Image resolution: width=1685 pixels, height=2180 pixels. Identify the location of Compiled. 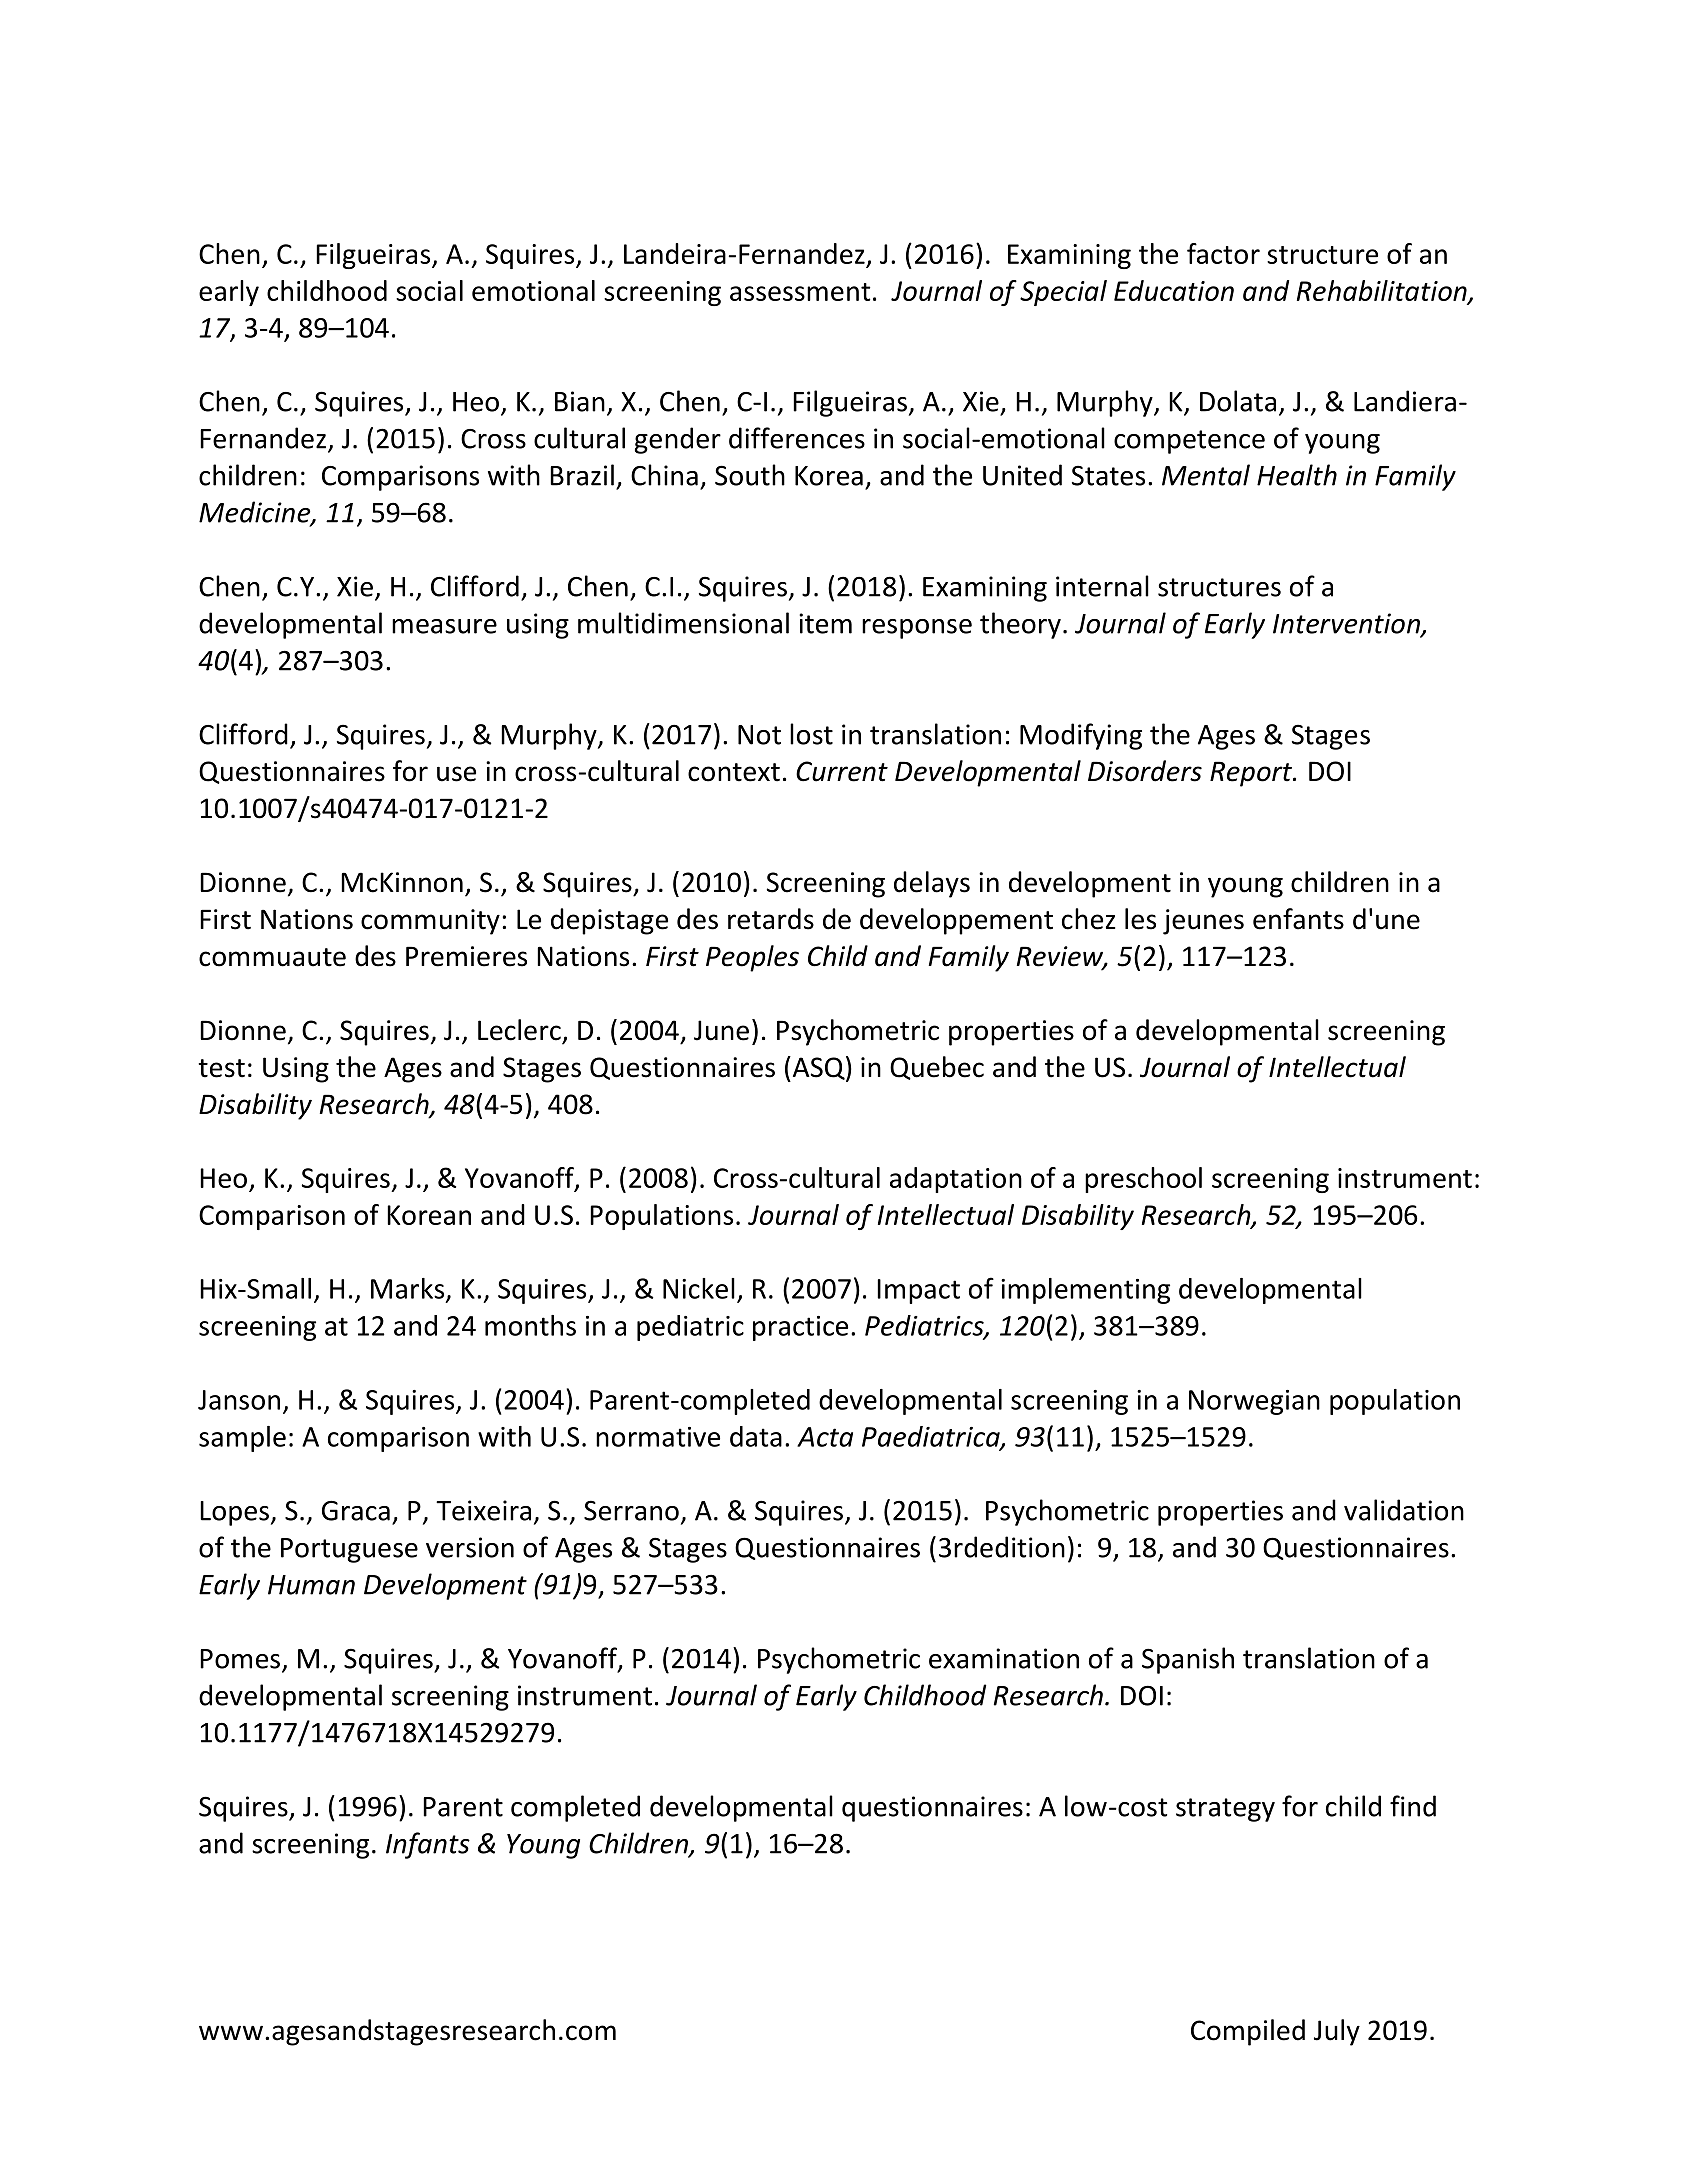
(1248, 2032).
